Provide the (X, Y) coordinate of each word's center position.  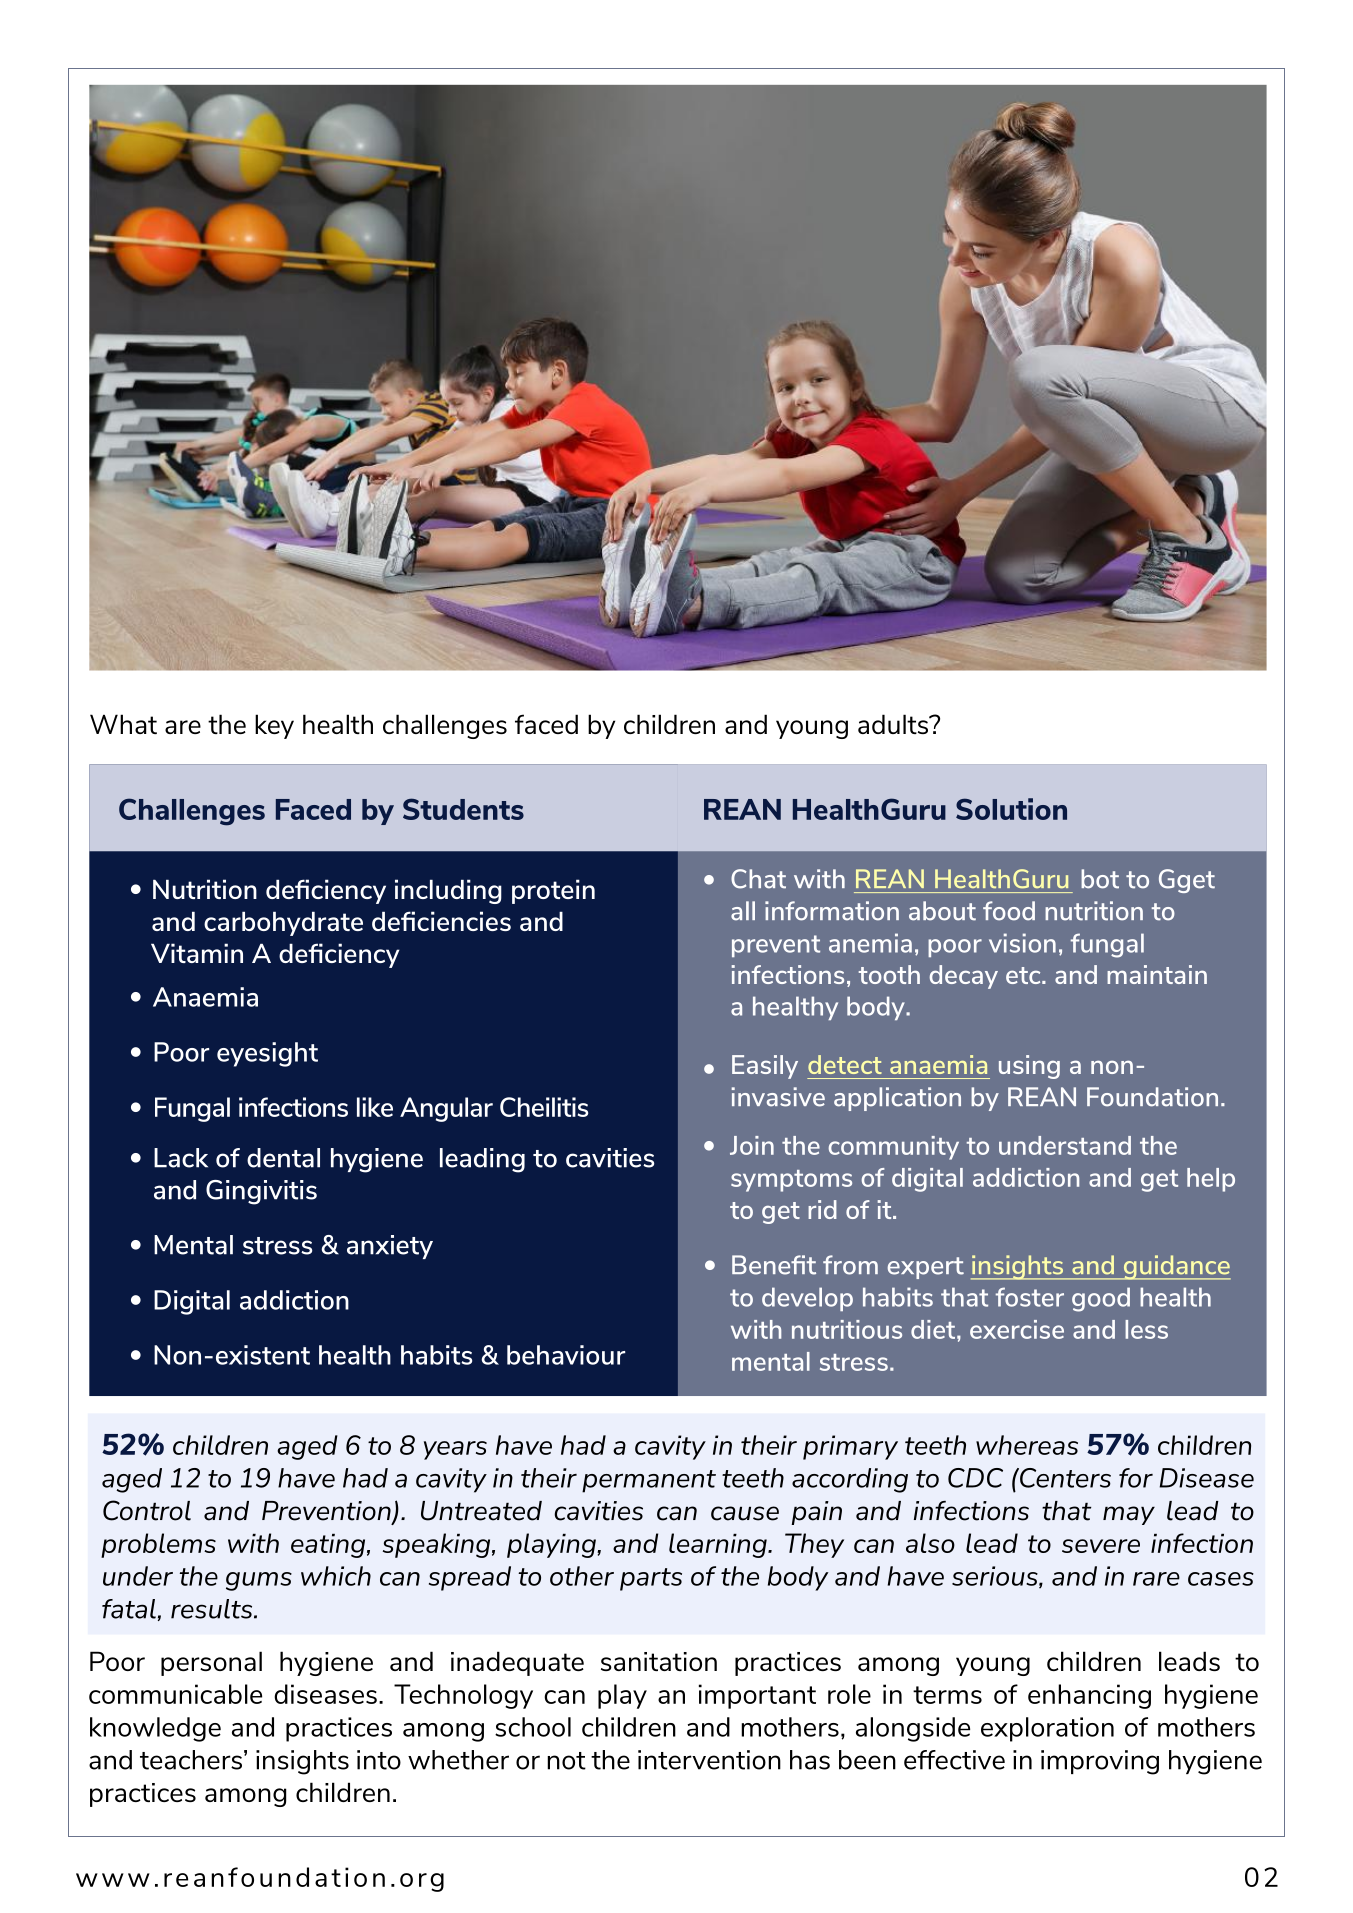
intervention (709, 1760)
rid (822, 1209)
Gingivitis (261, 1192)
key (274, 726)
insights (302, 1762)
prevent (776, 946)
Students (463, 809)
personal (211, 1663)
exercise (1017, 1329)
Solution (1011, 809)
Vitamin (197, 953)
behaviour (566, 1355)
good (1101, 1299)
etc (1024, 975)
